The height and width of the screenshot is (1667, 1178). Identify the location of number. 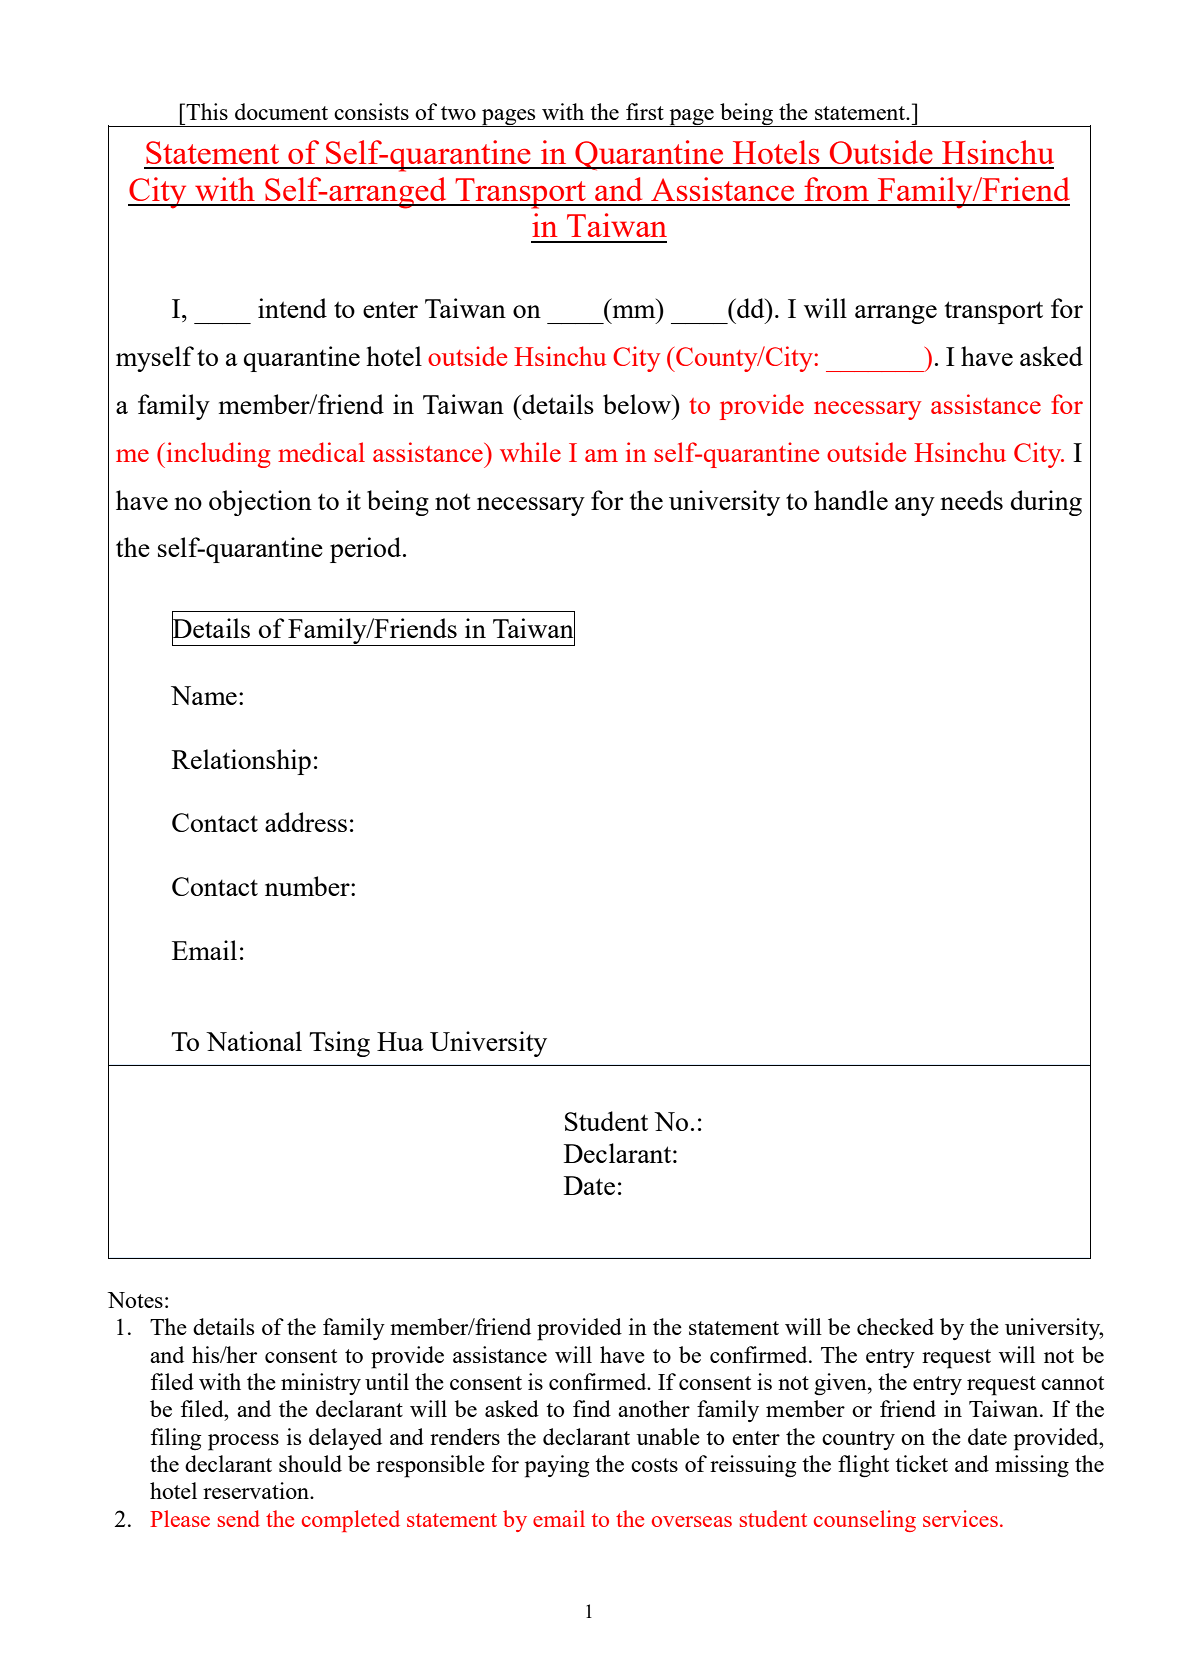
(308, 886).
